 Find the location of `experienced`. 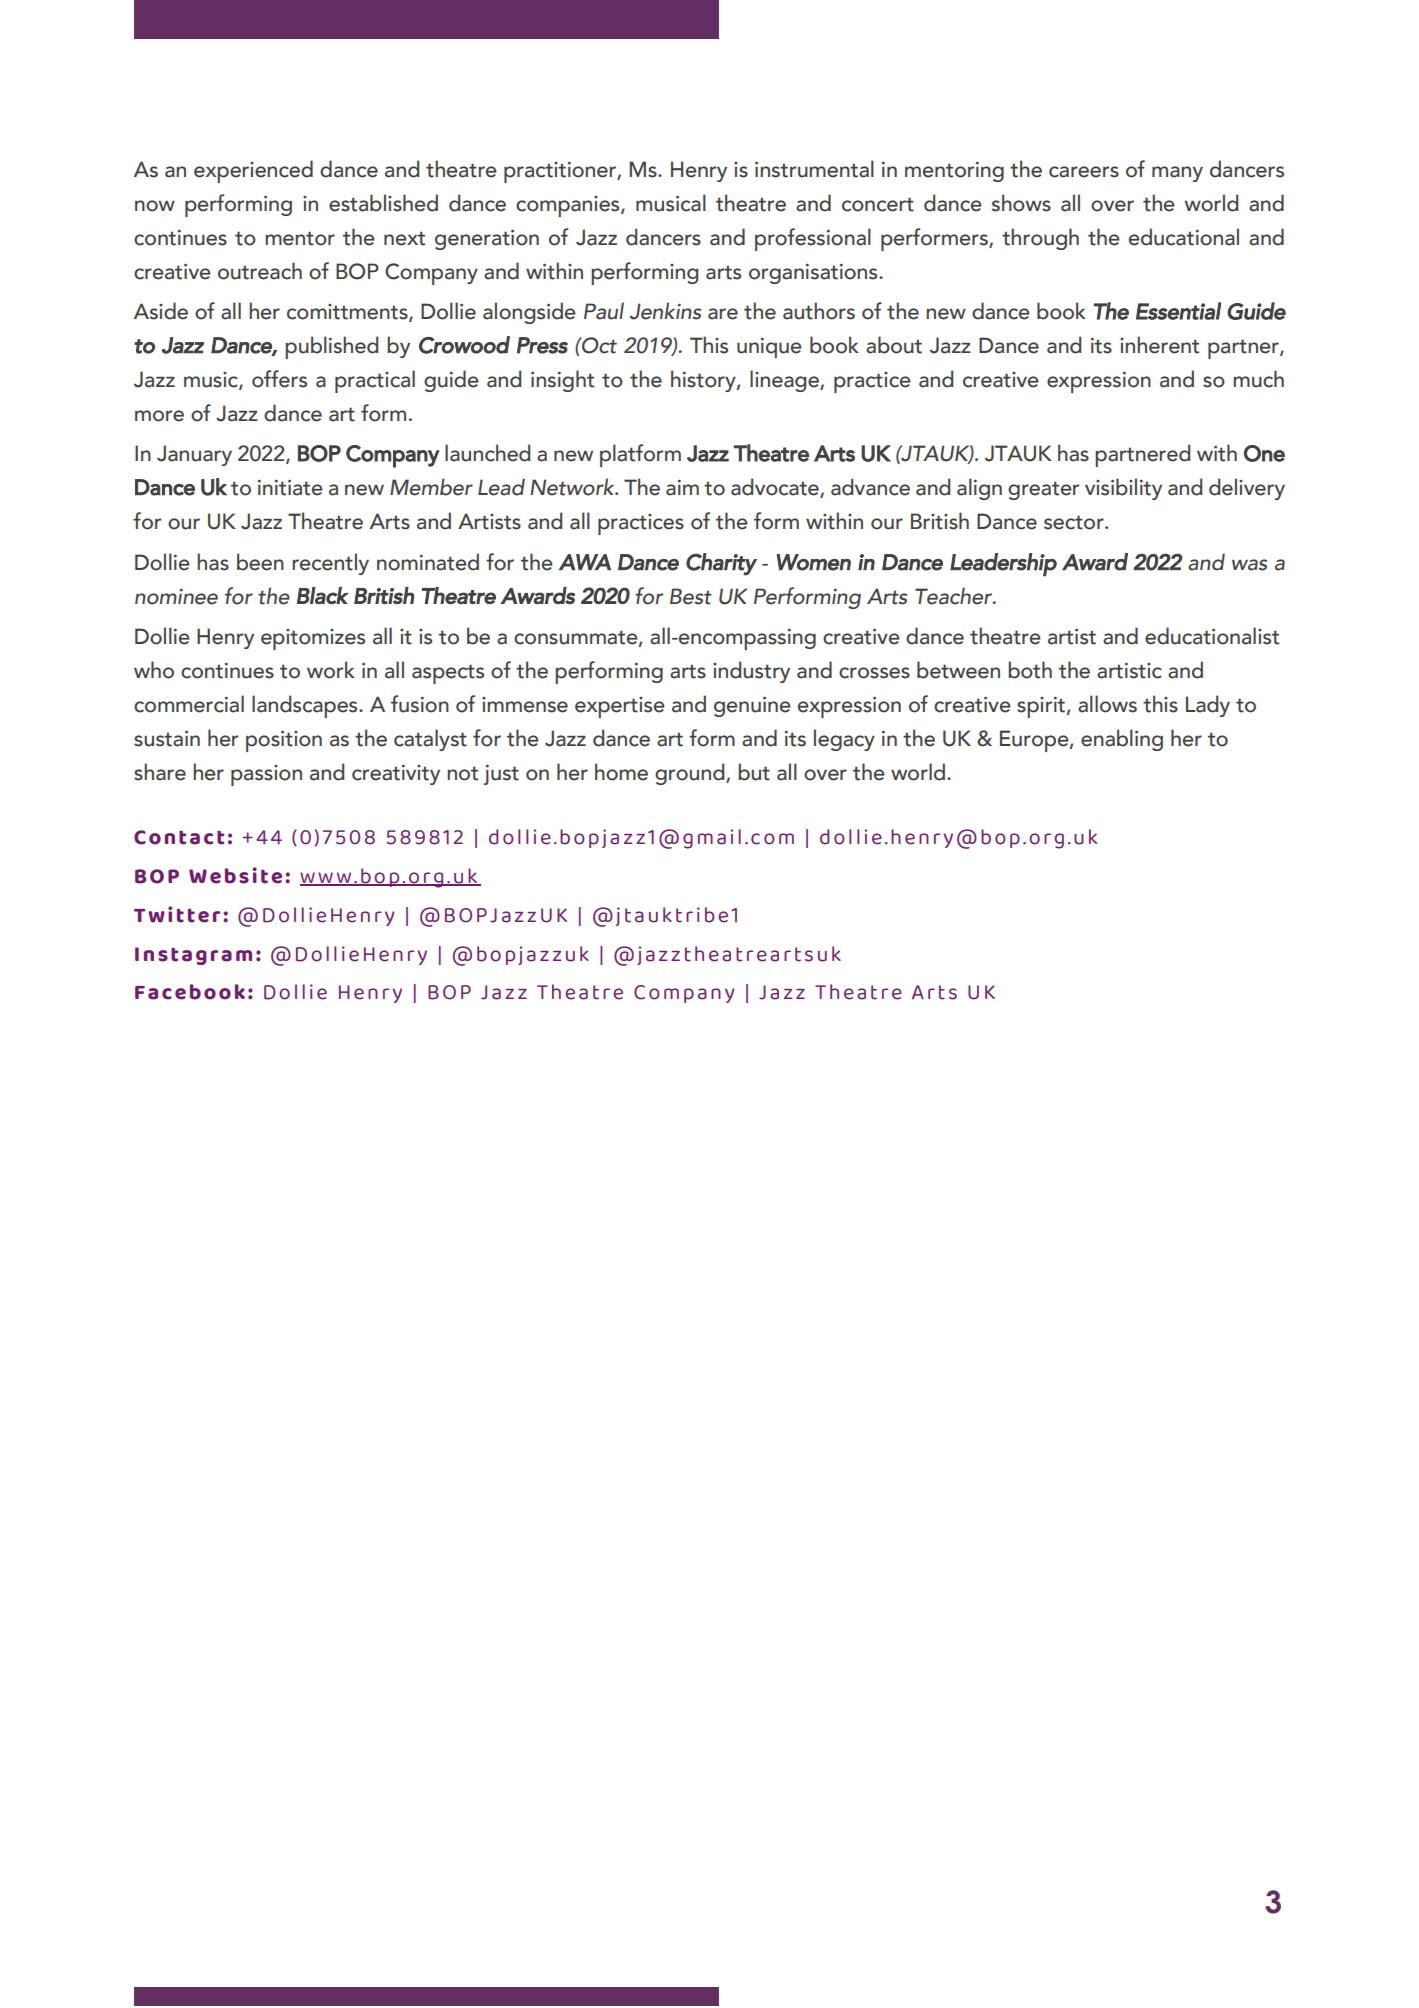

experienced is located at coordinates (253, 171).
